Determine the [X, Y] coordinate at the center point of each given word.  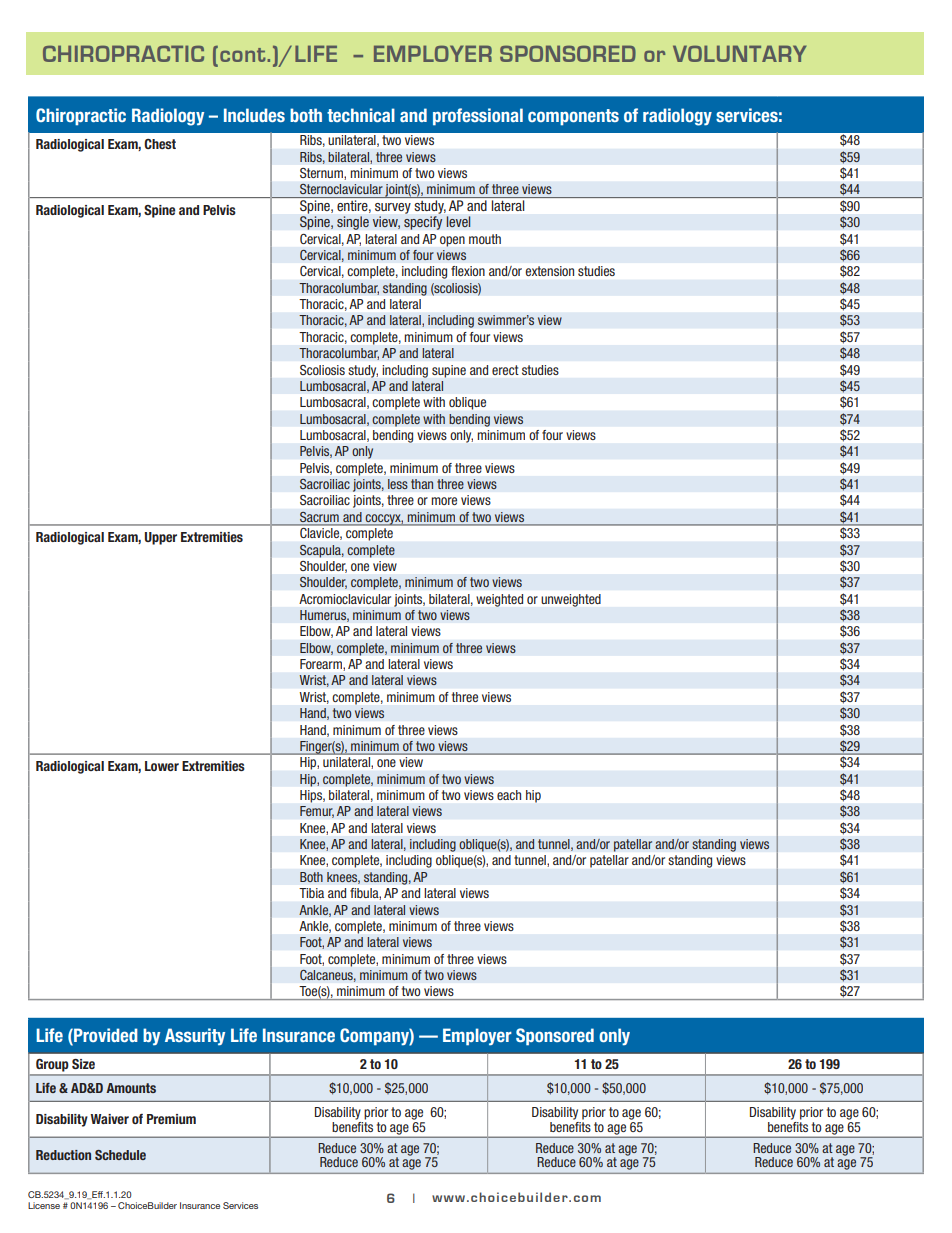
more [444, 501]
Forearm [322, 664]
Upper [161, 538]
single [353, 223]
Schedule [120, 1155]
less [398, 484]
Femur [317, 812]
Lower [162, 766]
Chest [160, 144]
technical [361, 115]
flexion [468, 271]
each [509, 795]
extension [550, 271]
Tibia [312, 893]
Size [83, 1064]
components [573, 117]
